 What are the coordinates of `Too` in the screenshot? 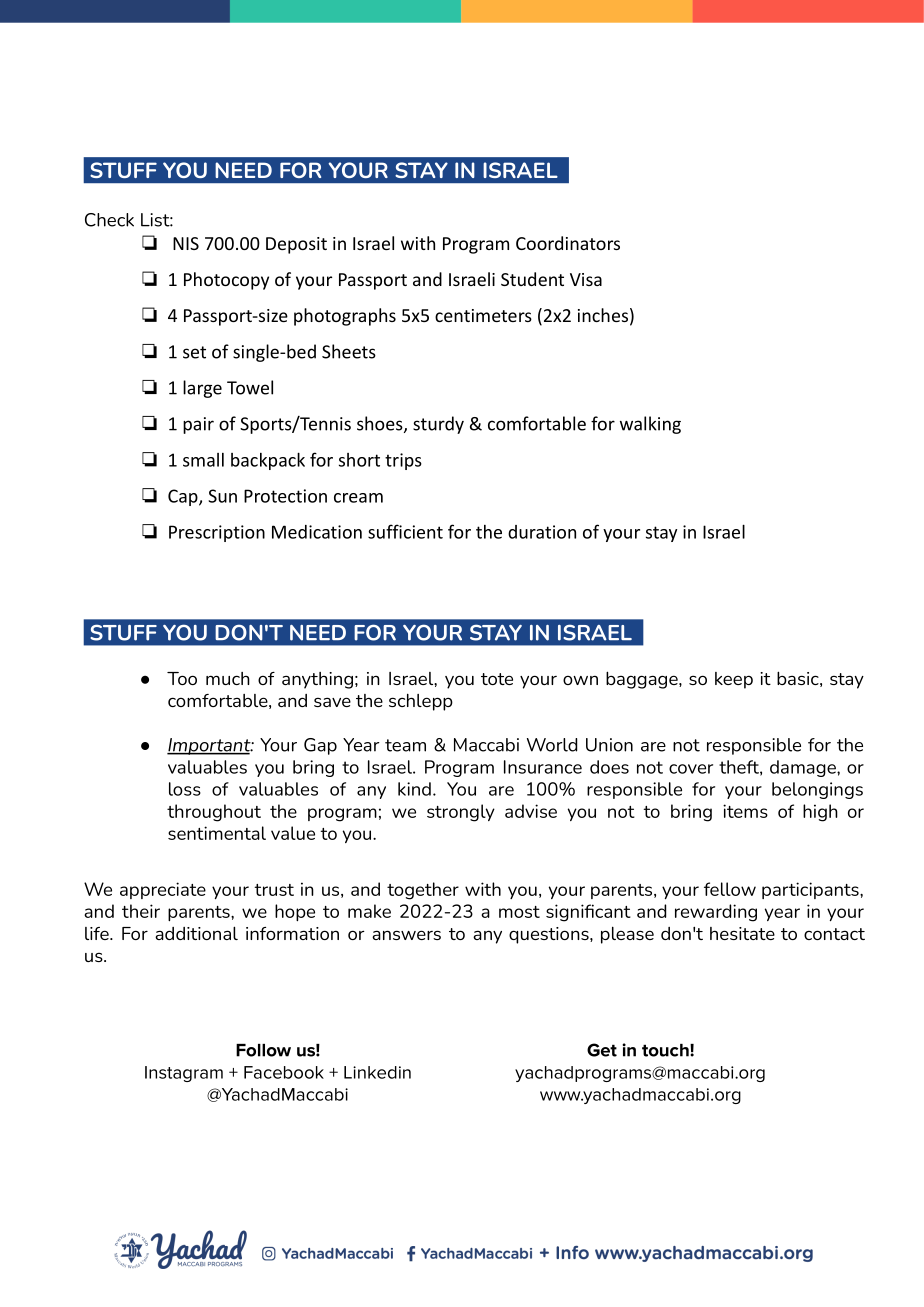 It's located at (182, 678).
